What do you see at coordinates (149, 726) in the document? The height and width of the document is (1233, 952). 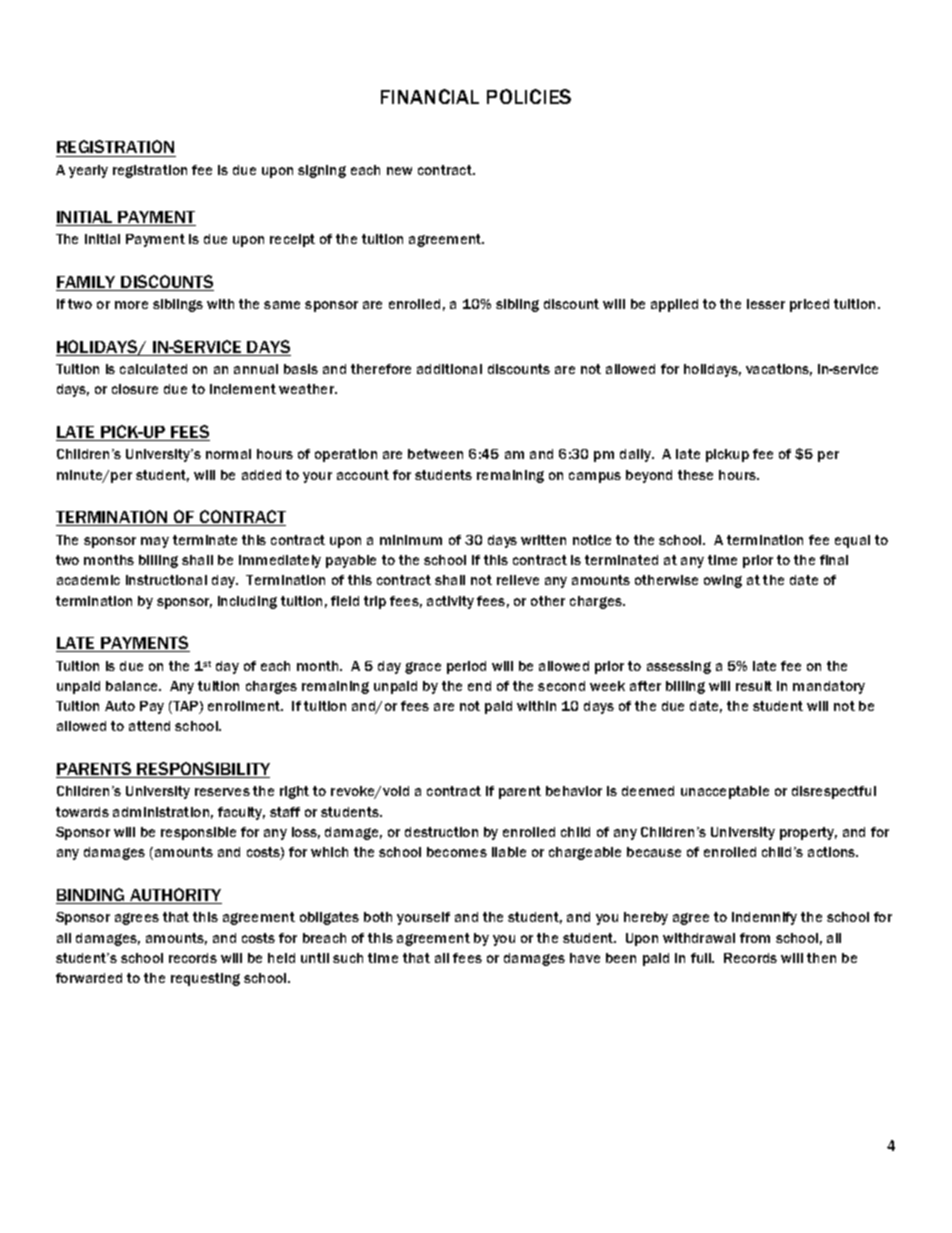 I see `attend` at bounding box center [149, 726].
